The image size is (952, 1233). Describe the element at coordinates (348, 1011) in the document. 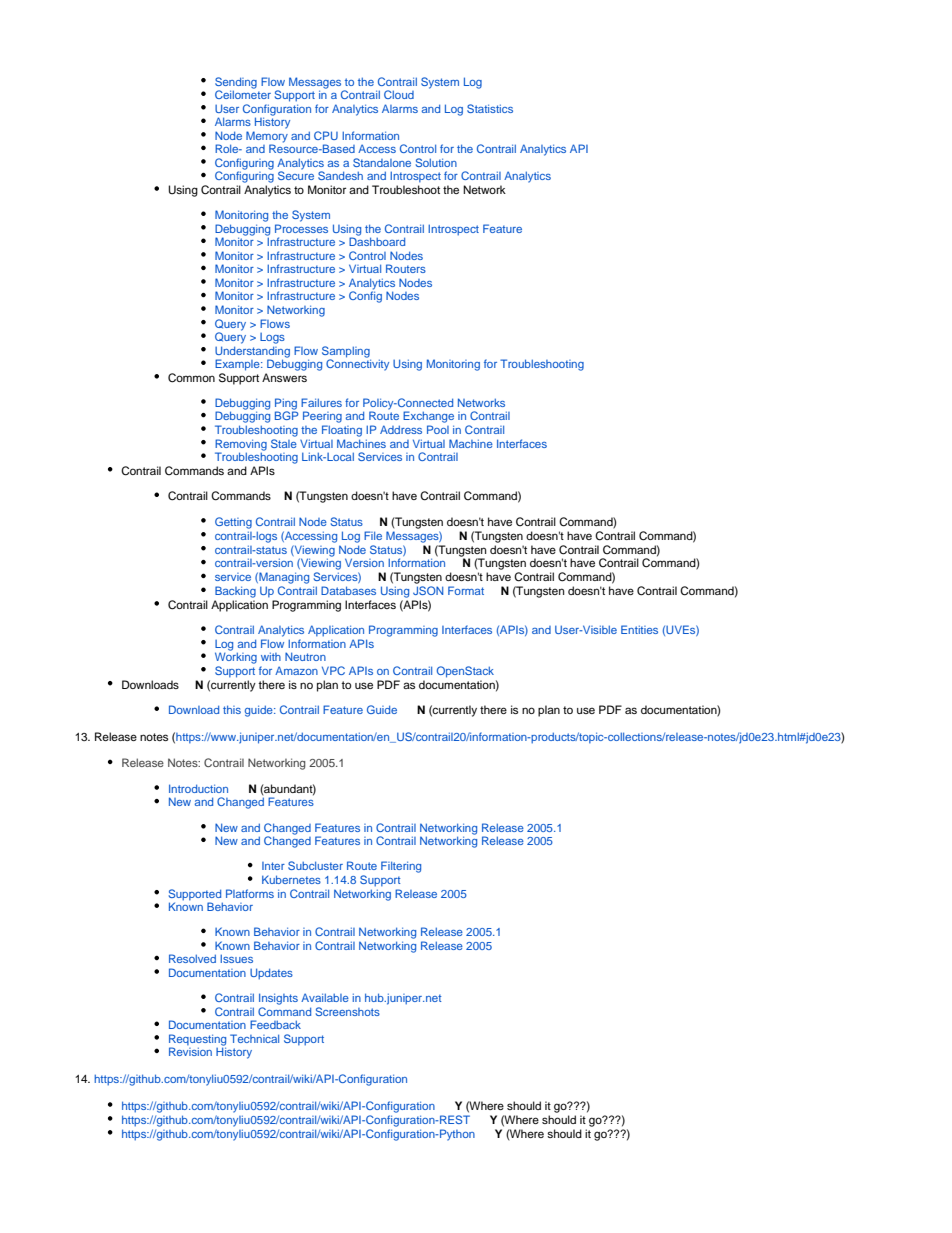

I see `Screenshots` at that location.
